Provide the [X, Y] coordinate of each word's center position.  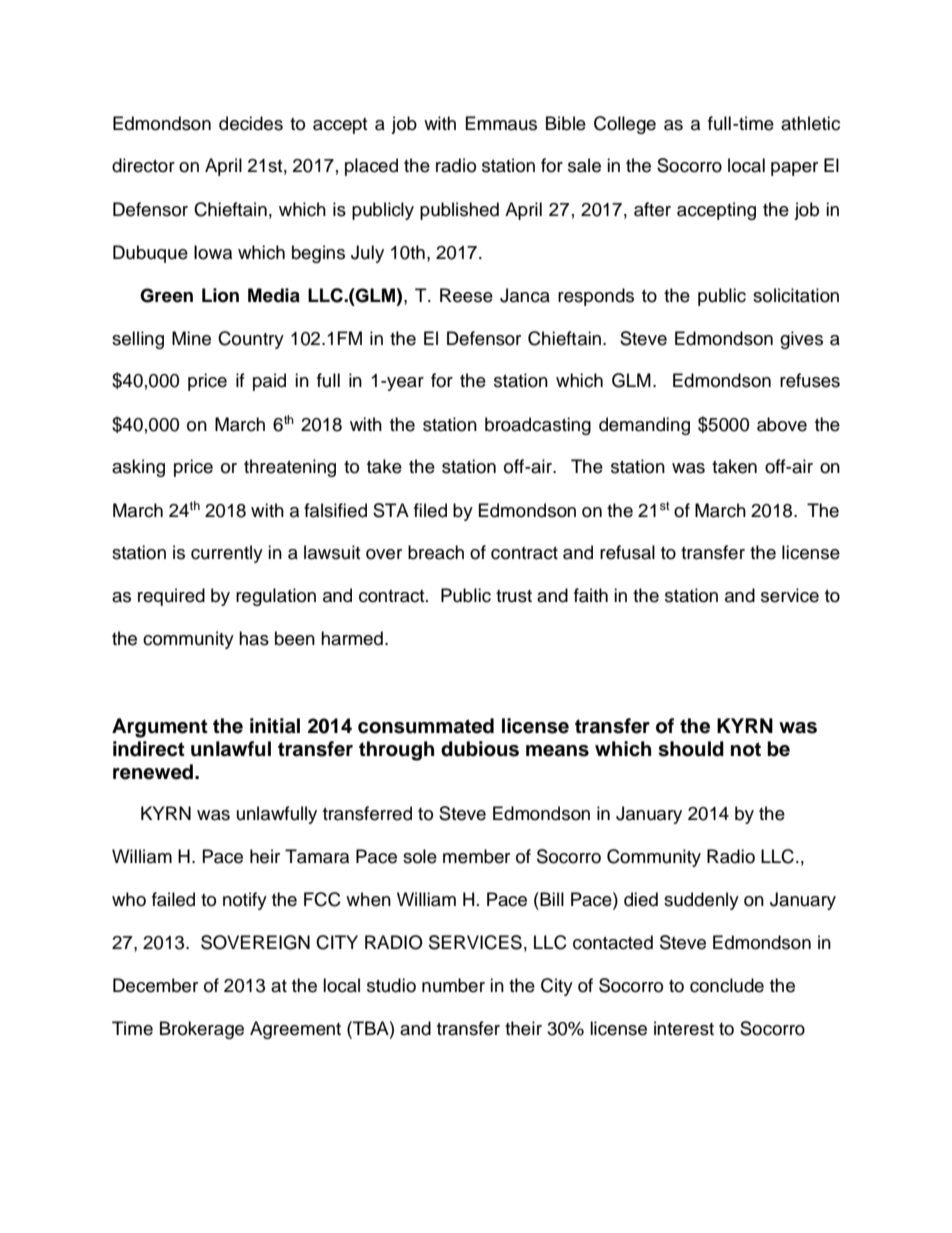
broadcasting [538, 426]
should [691, 749]
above [782, 424]
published [459, 211]
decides [251, 123]
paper [794, 169]
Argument [160, 728]
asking [138, 468]
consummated [426, 726]
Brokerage [202, 1030]
